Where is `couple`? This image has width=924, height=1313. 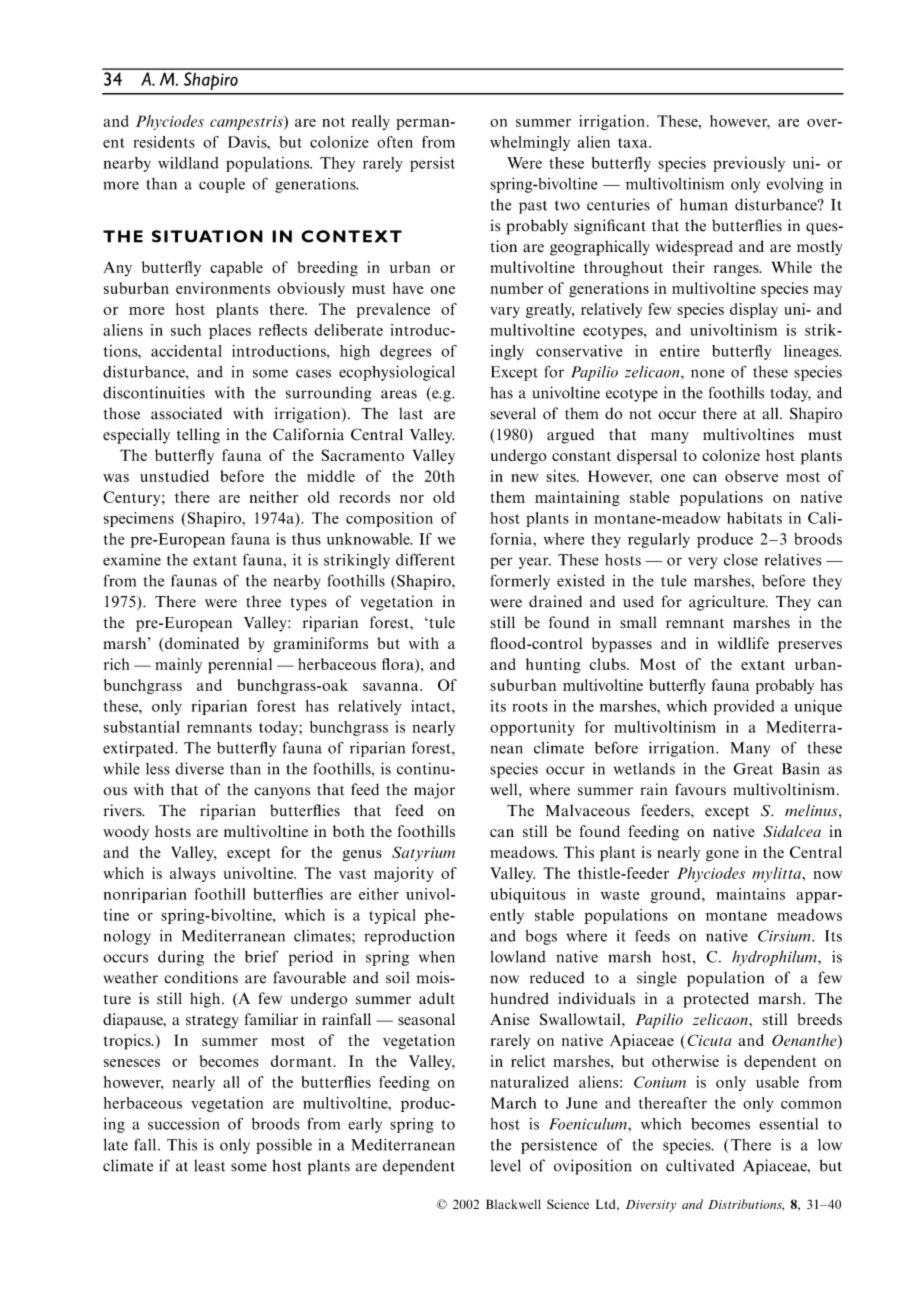 couple is located at coordinates (222, 185).
